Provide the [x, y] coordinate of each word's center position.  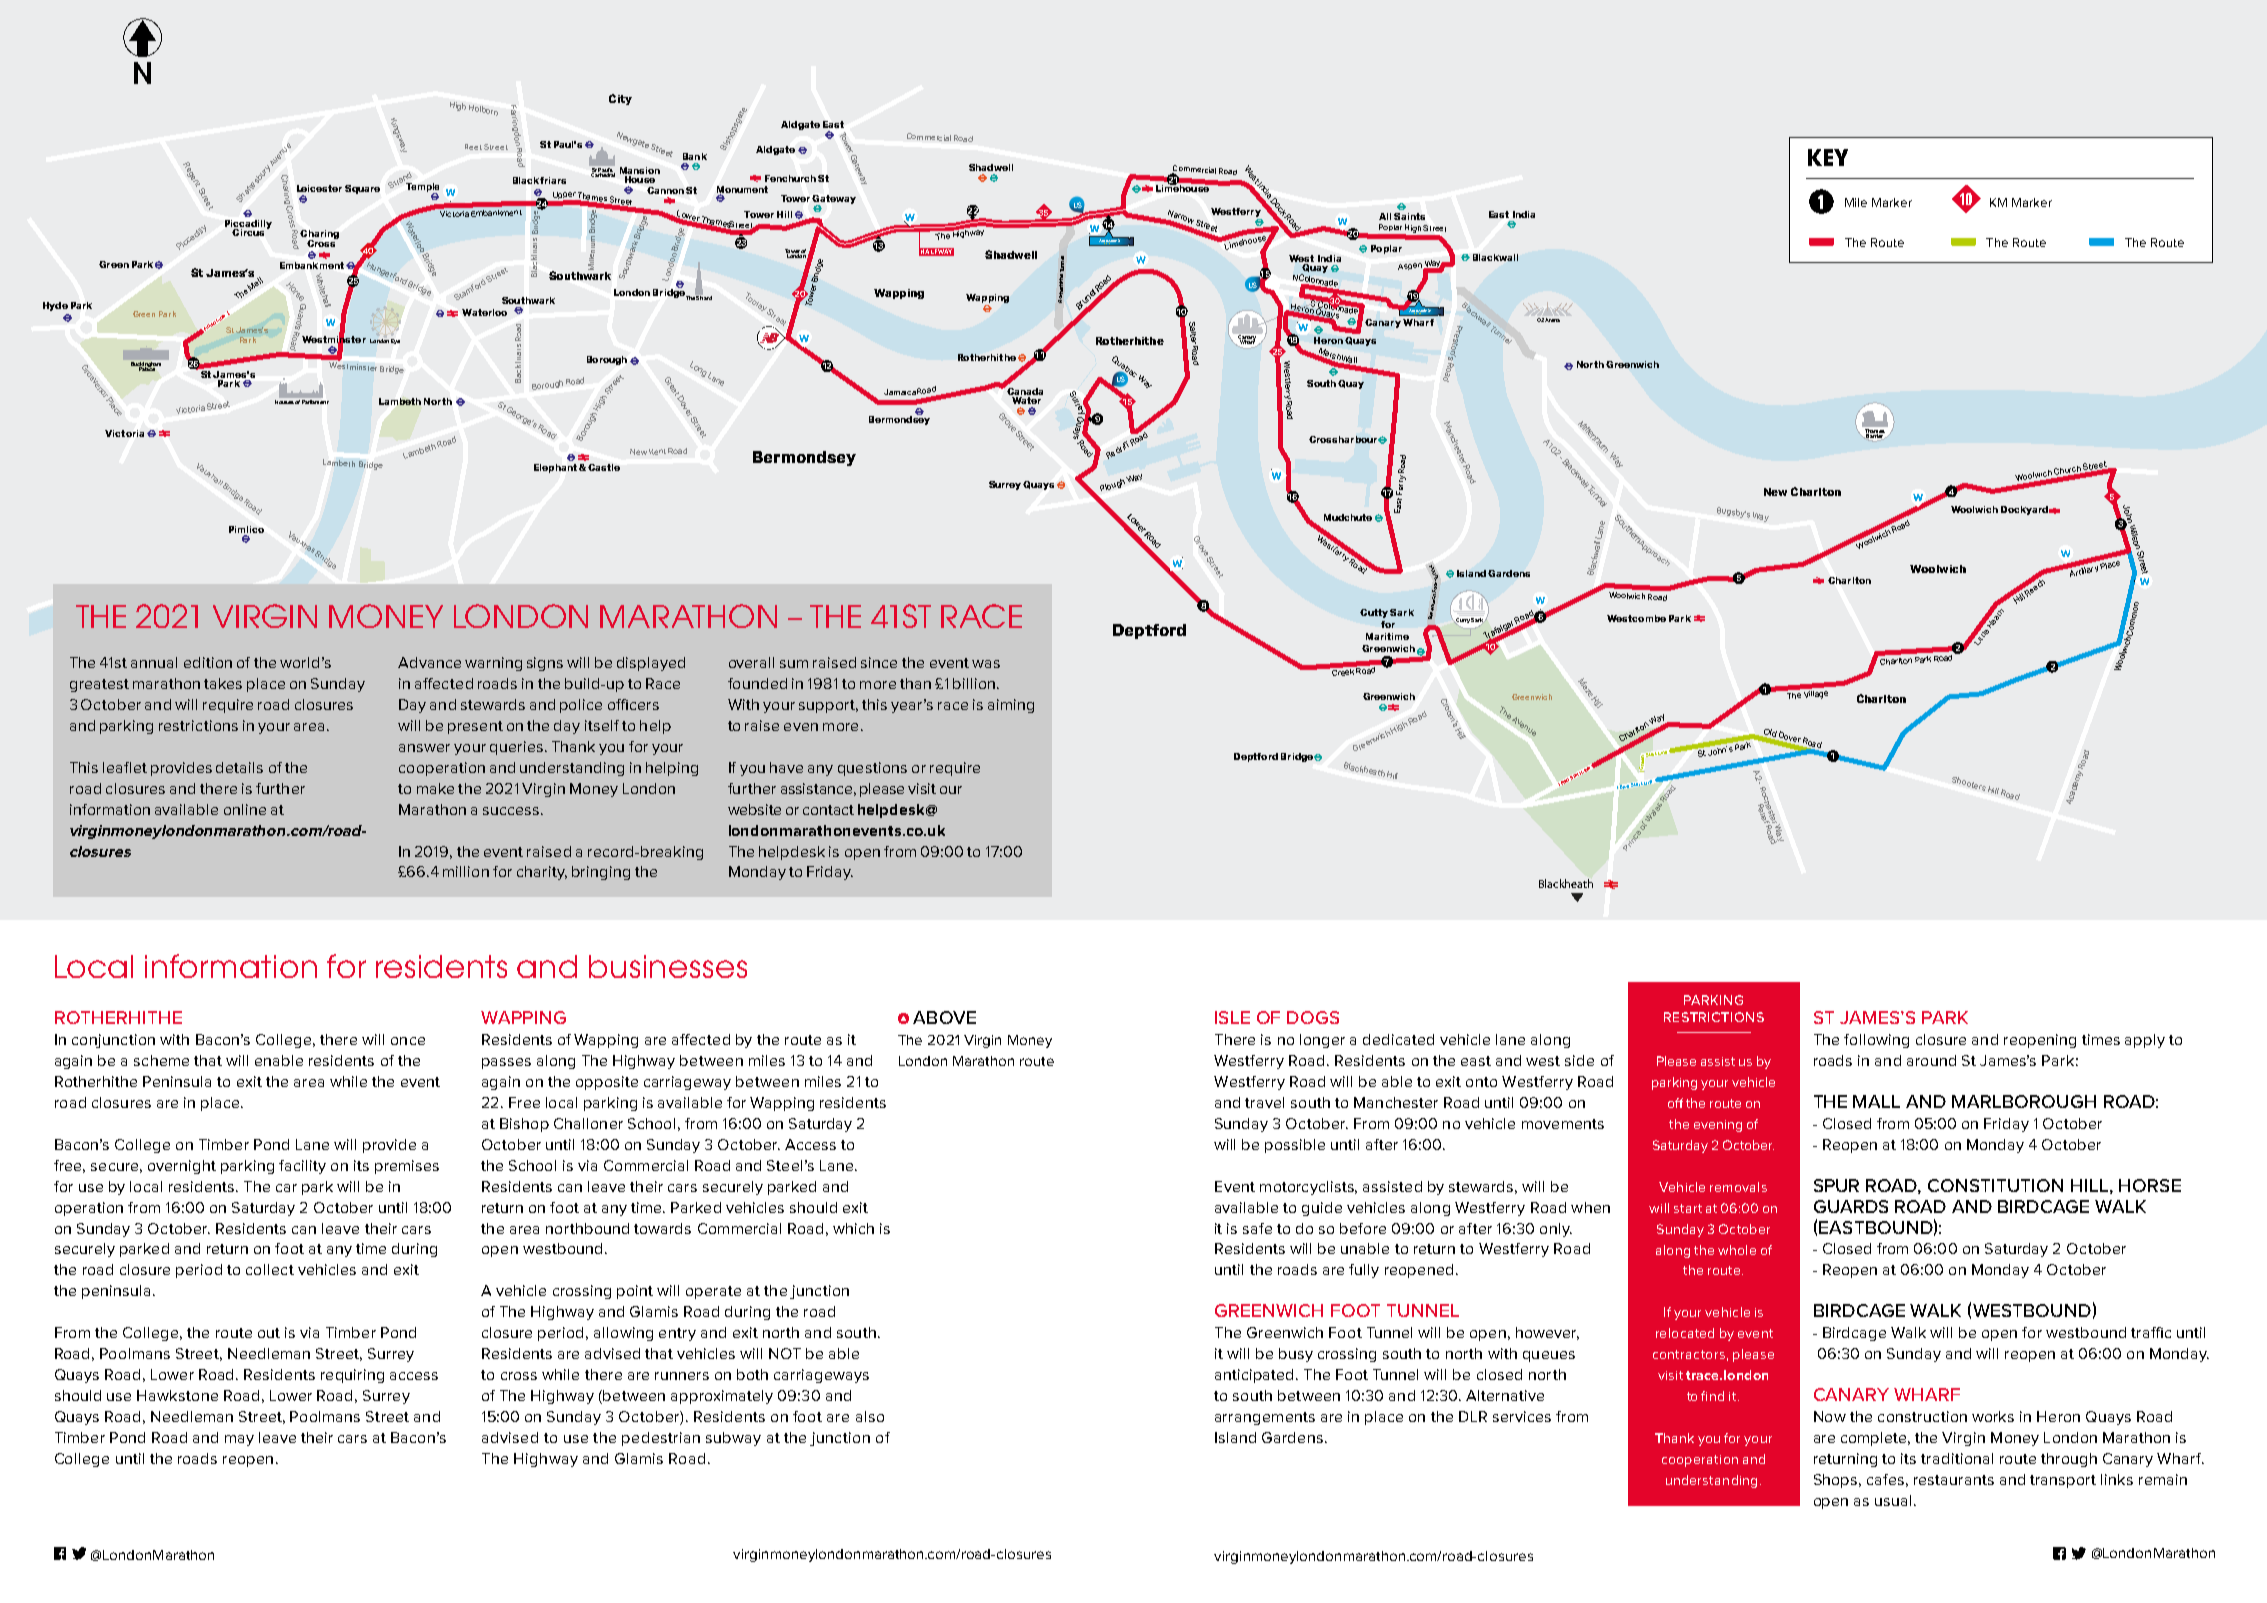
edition [208, 662]
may [239, 1440]
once [408, 1041]
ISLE [1232, 1017]
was [986, 664]
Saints [1409, 216]
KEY [1828, 157]
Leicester [319, 188]
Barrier [1875, 434]
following [1876, 1041]
